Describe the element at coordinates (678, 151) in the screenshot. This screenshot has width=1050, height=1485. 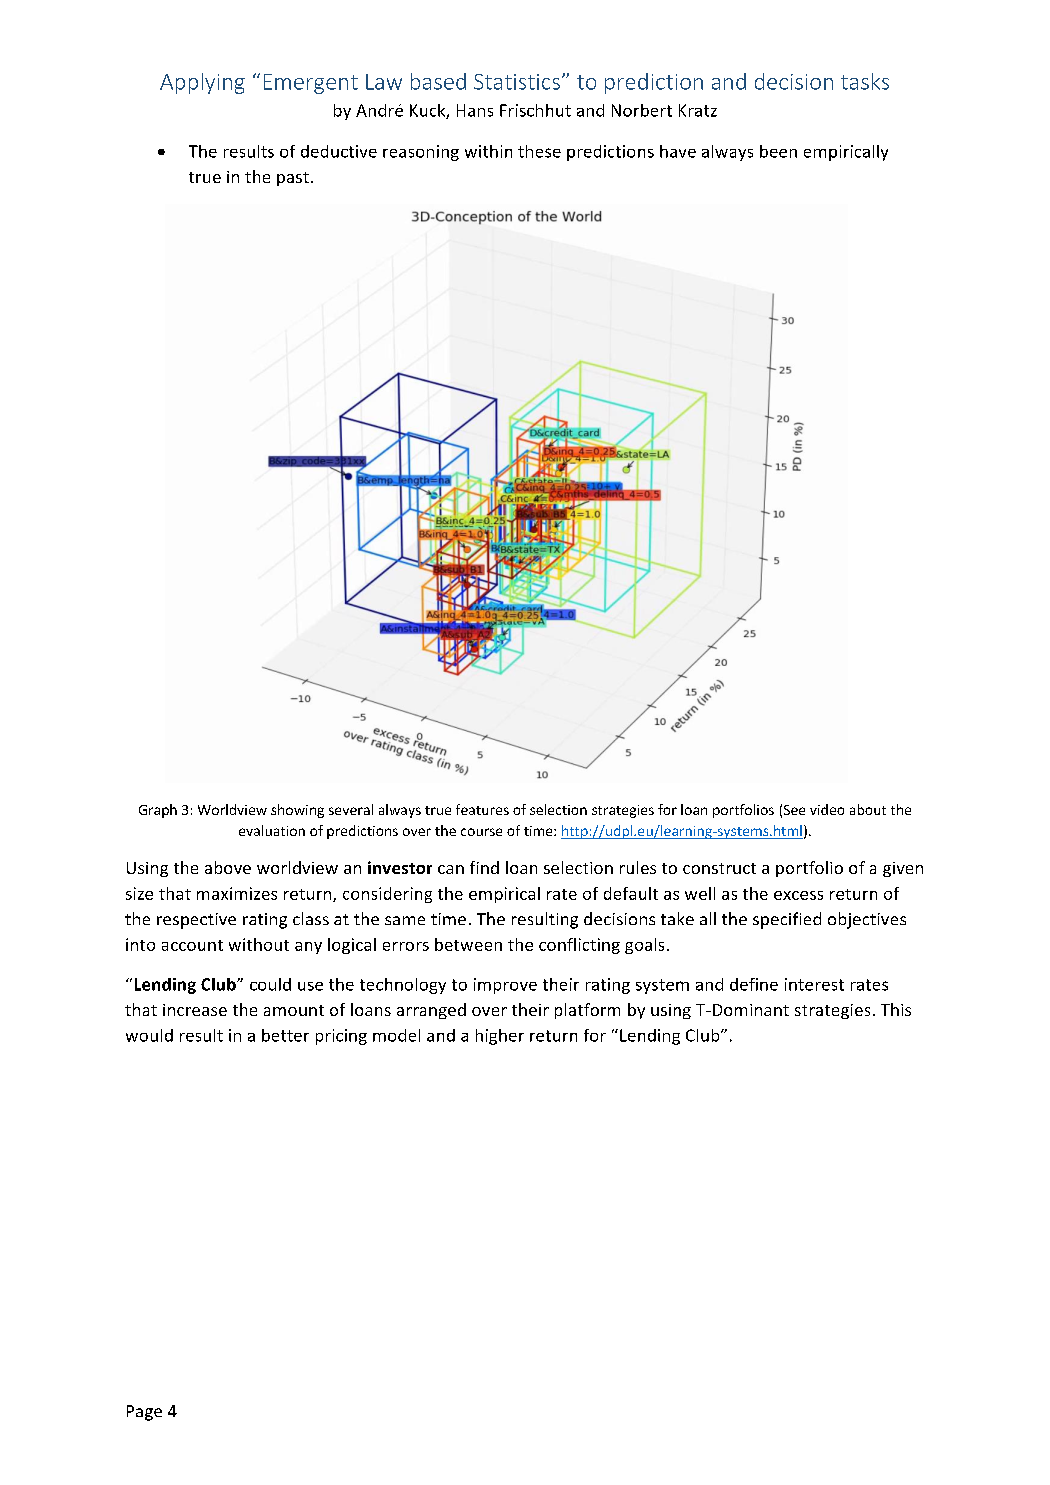
I see `have` at that location.
